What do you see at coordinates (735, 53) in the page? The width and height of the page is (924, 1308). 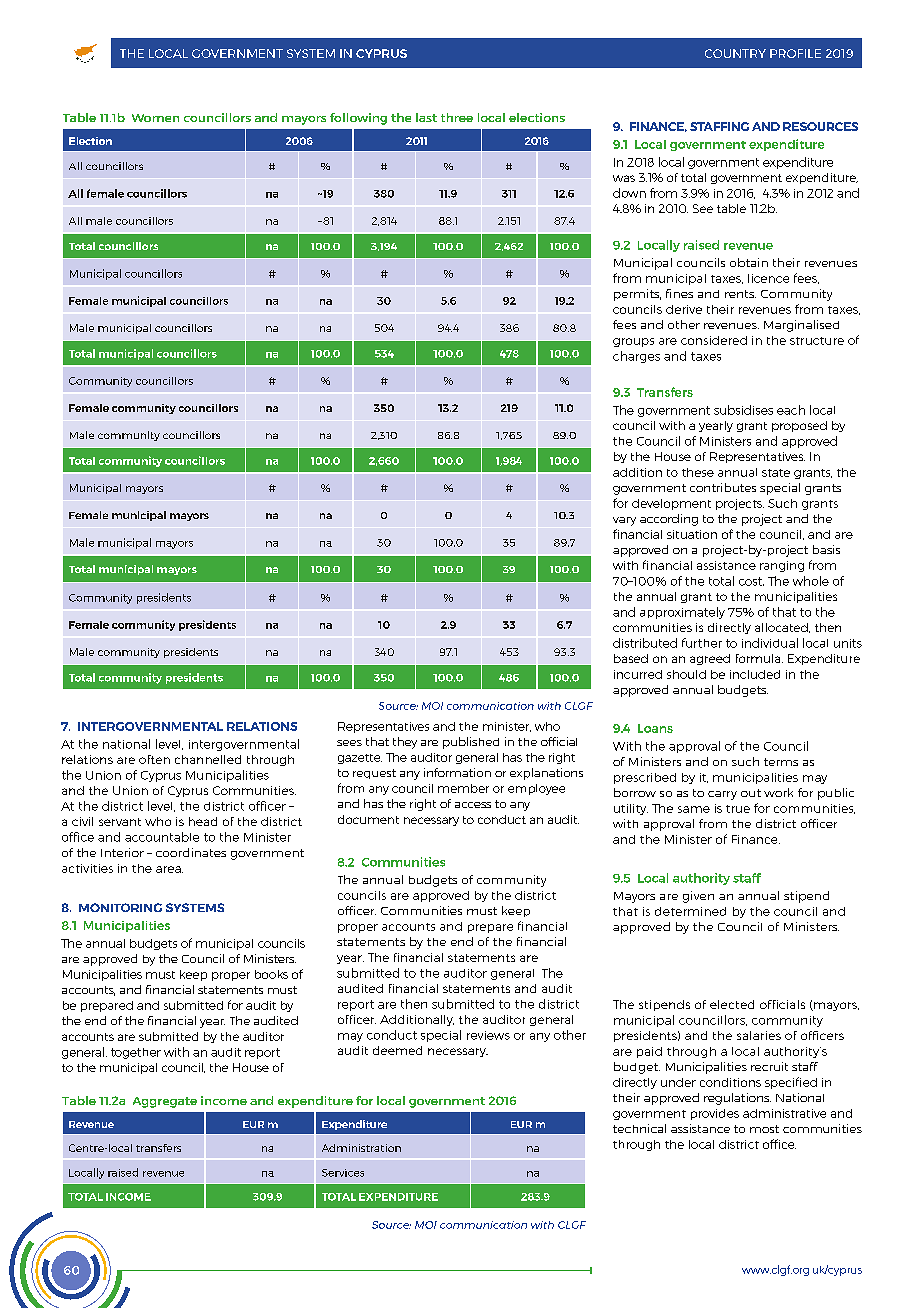 I see `COUNTRY` at bounding box center [735, 53].
